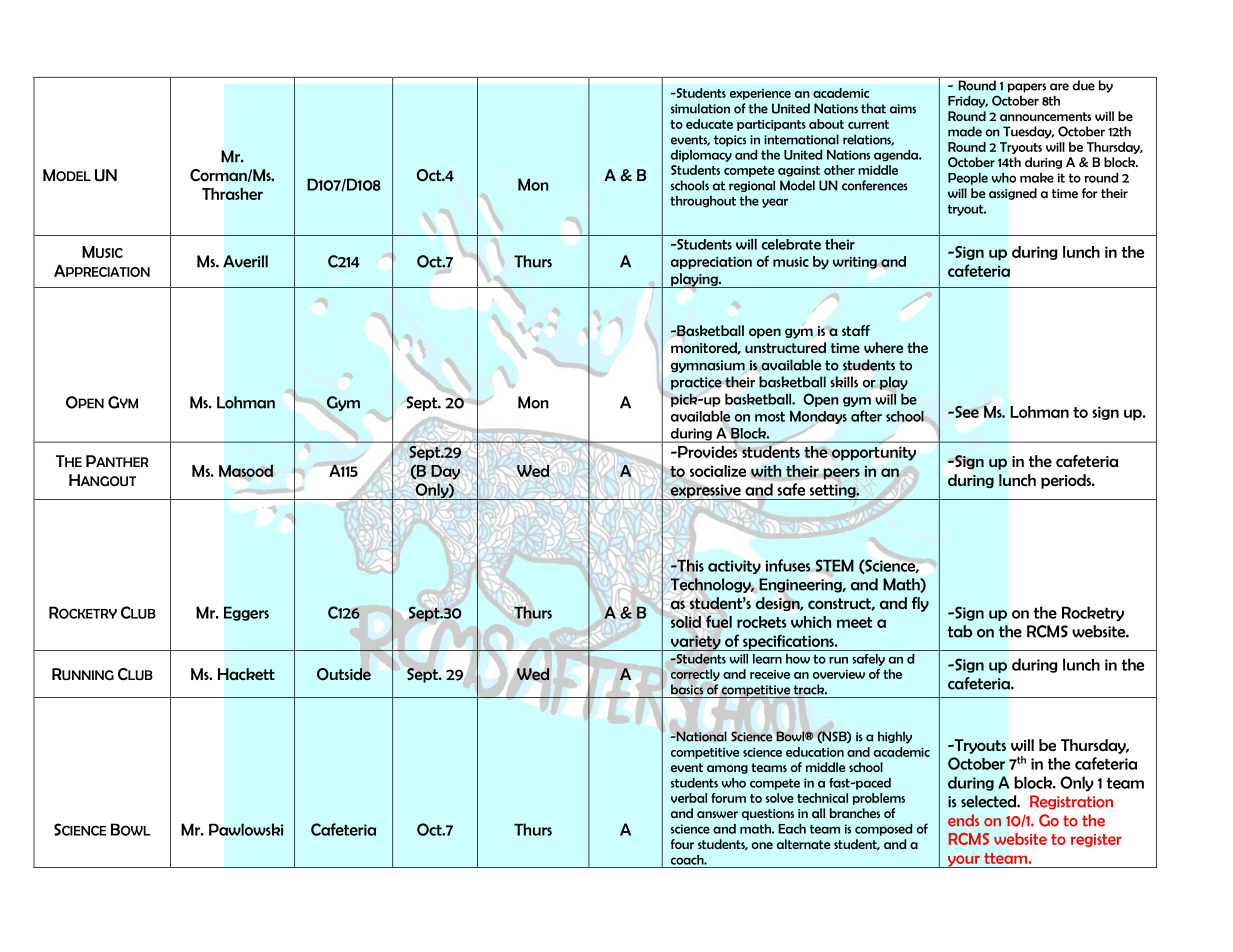 Image resolution: width=1233 pixels, height=952 pixels. What do you see at coordinates (874, 453) in the screenshot?
I see `opportunity` at bounding box center [874, 453].
